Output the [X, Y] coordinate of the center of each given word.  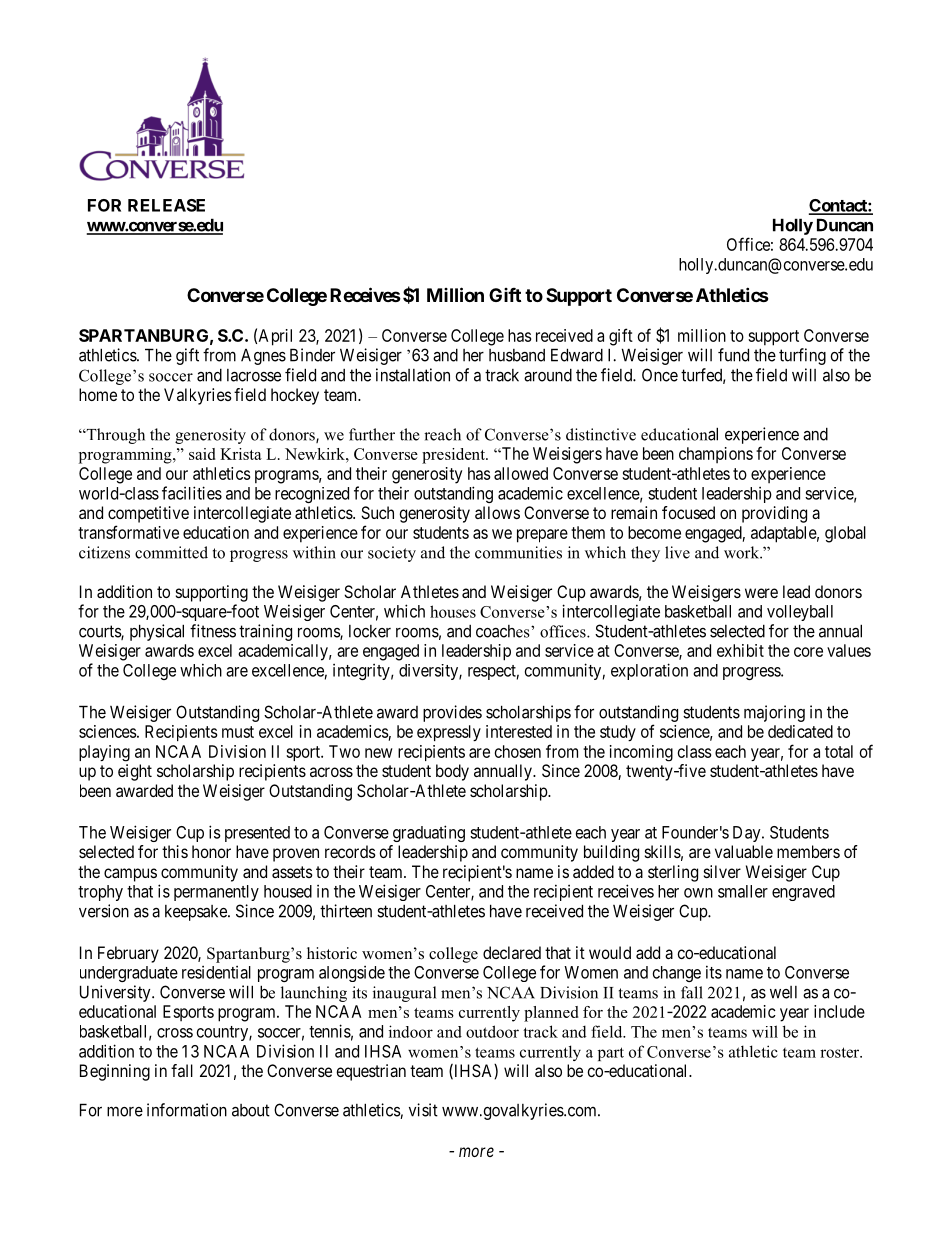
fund [733, 355]
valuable [744, 851]
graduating [429, 833]
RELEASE [166, 205]
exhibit [740, 650]
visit [423, 1110]
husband [517, 355]
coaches [504, 631]
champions [716, 455]
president [454, 456]
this [175, 851]
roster [841, 1052]
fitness [213, 631]
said [202, 454]
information [187, 1110]
